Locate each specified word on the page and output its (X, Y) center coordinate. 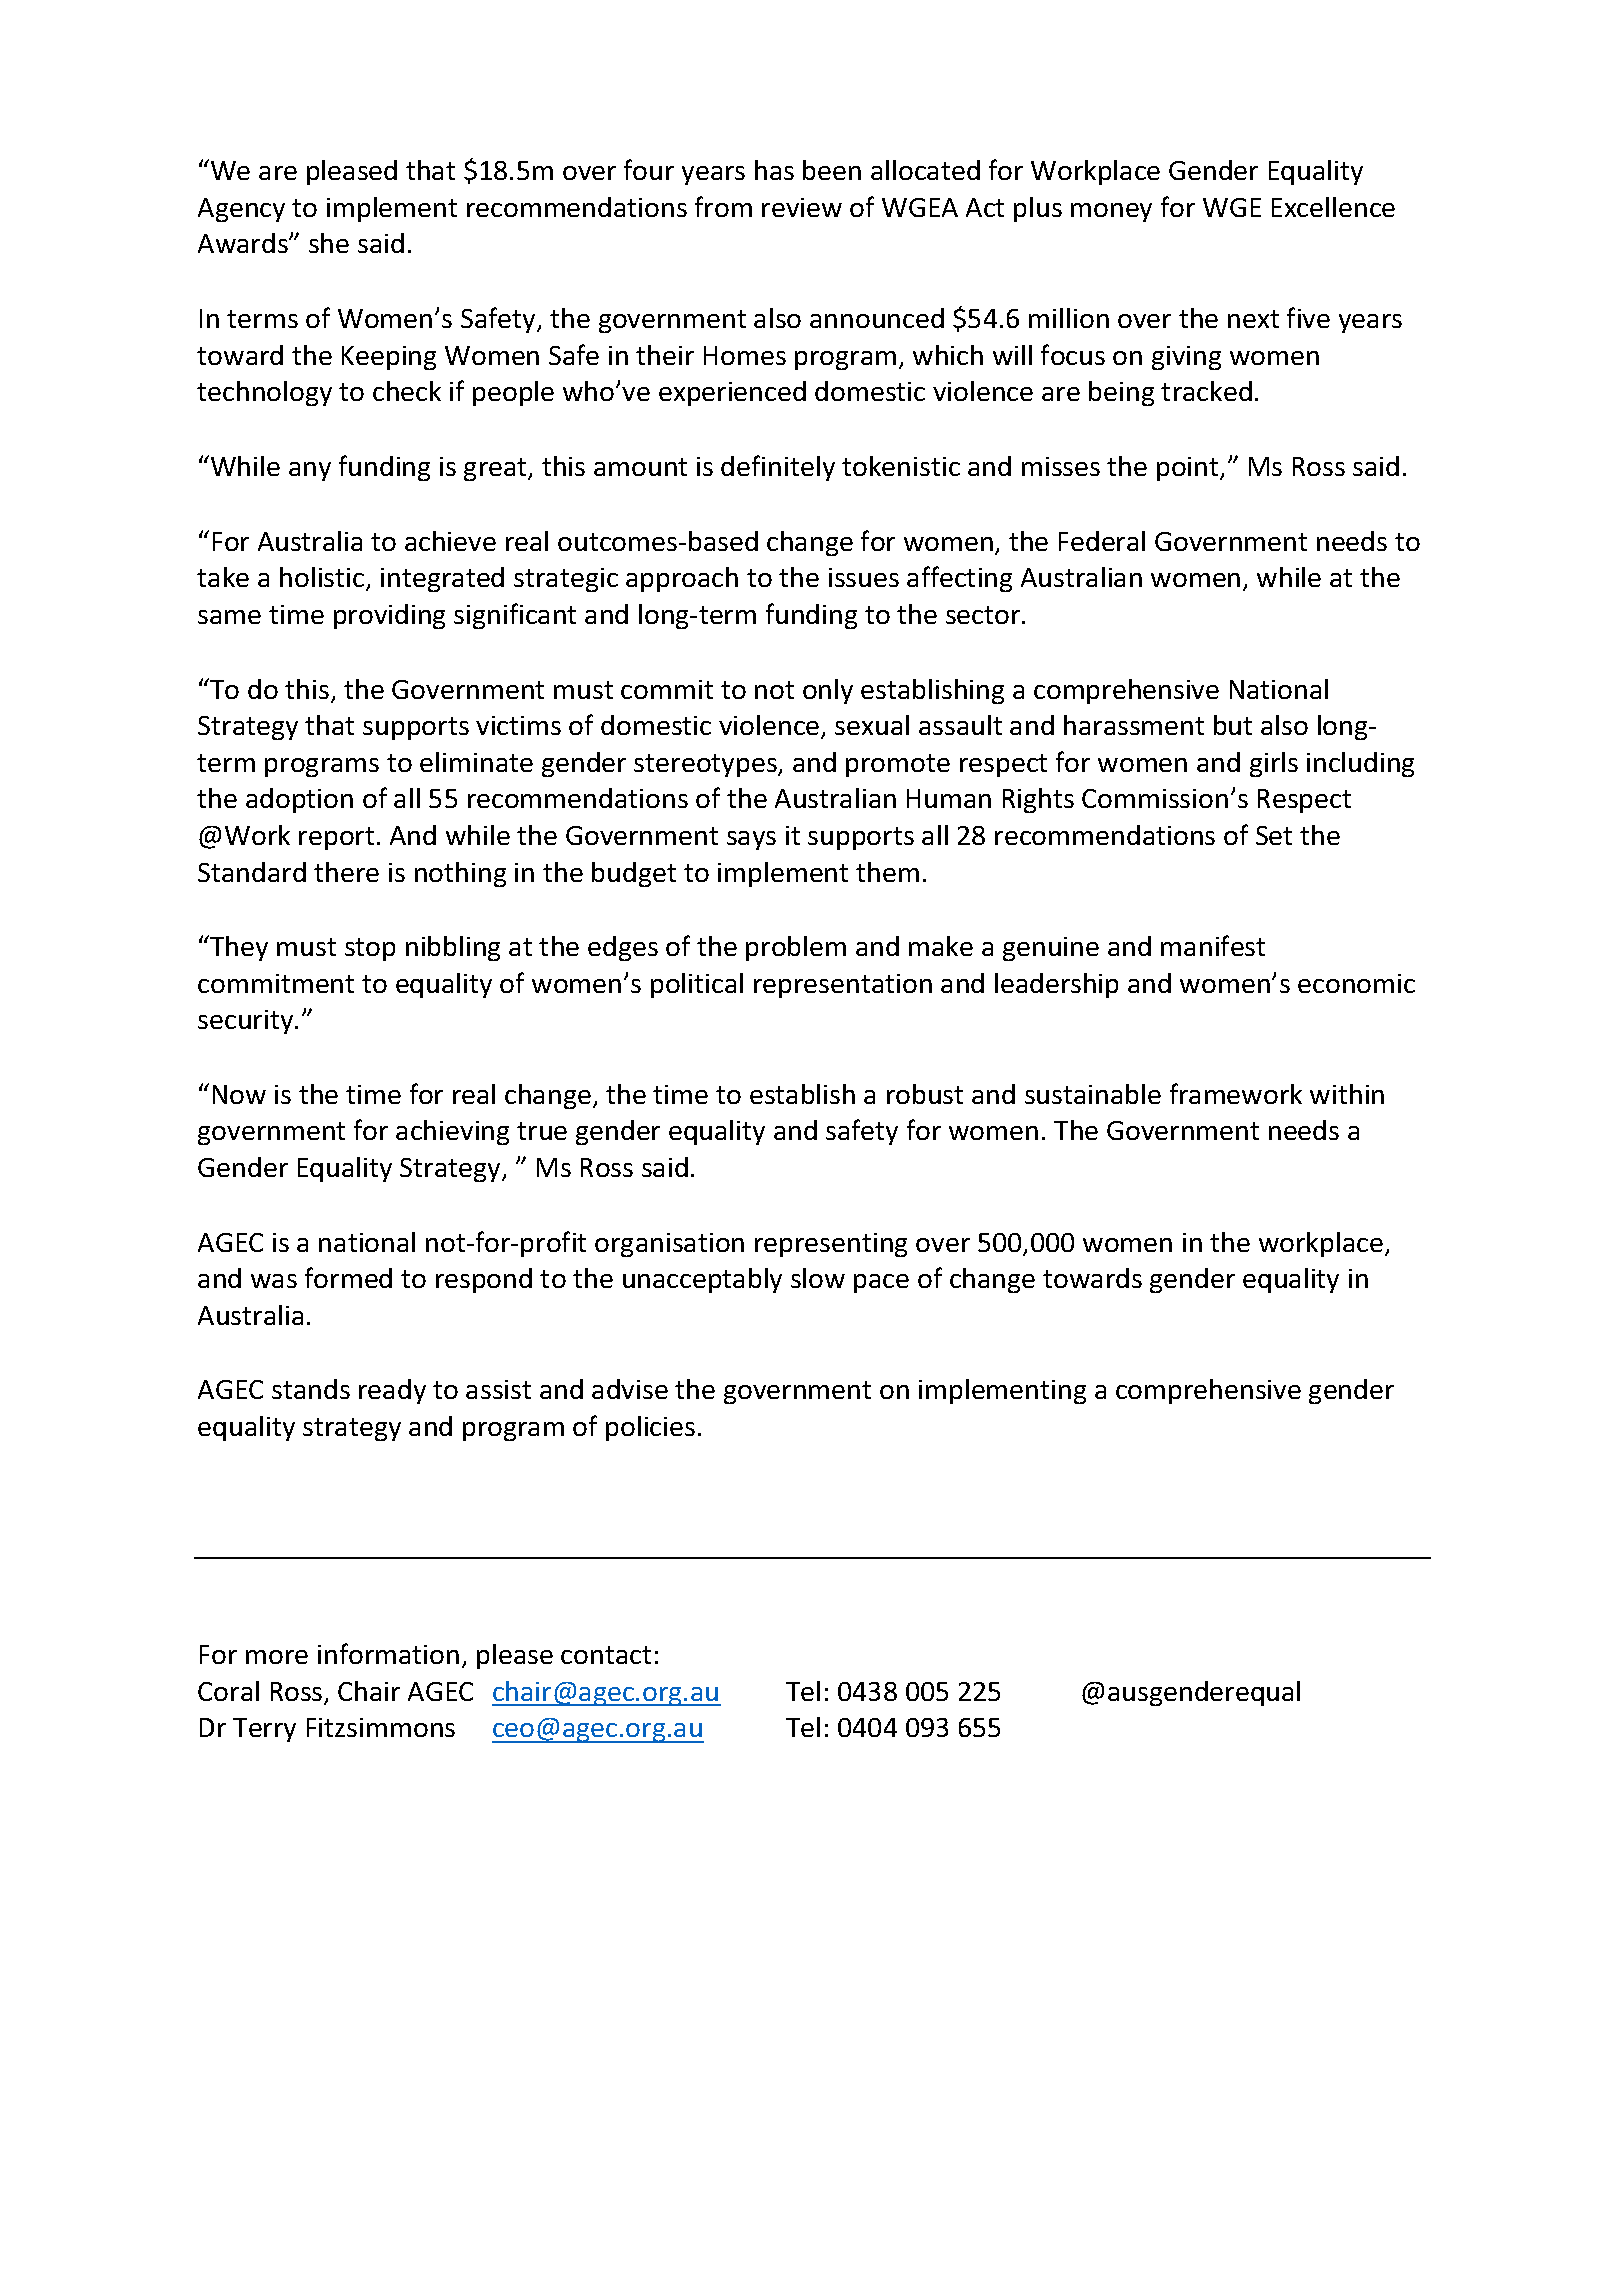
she (329, 243)
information (388, 1653)
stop (370, 949)
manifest (1213, 945)
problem (796, 948)
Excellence (1333, 207)
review (802, 207)
